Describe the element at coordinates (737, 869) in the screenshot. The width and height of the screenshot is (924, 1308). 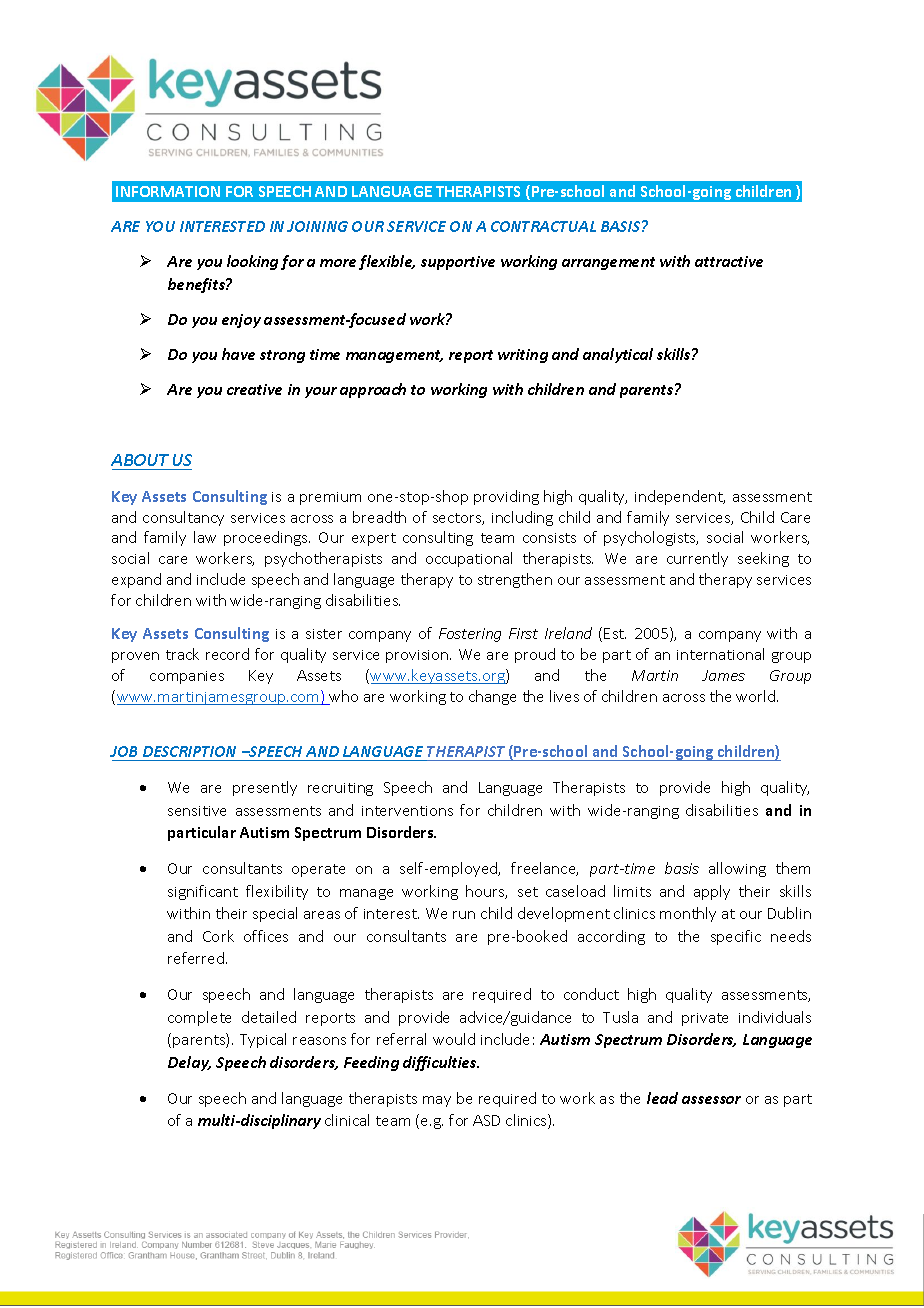
I see `allowing` at that location.
